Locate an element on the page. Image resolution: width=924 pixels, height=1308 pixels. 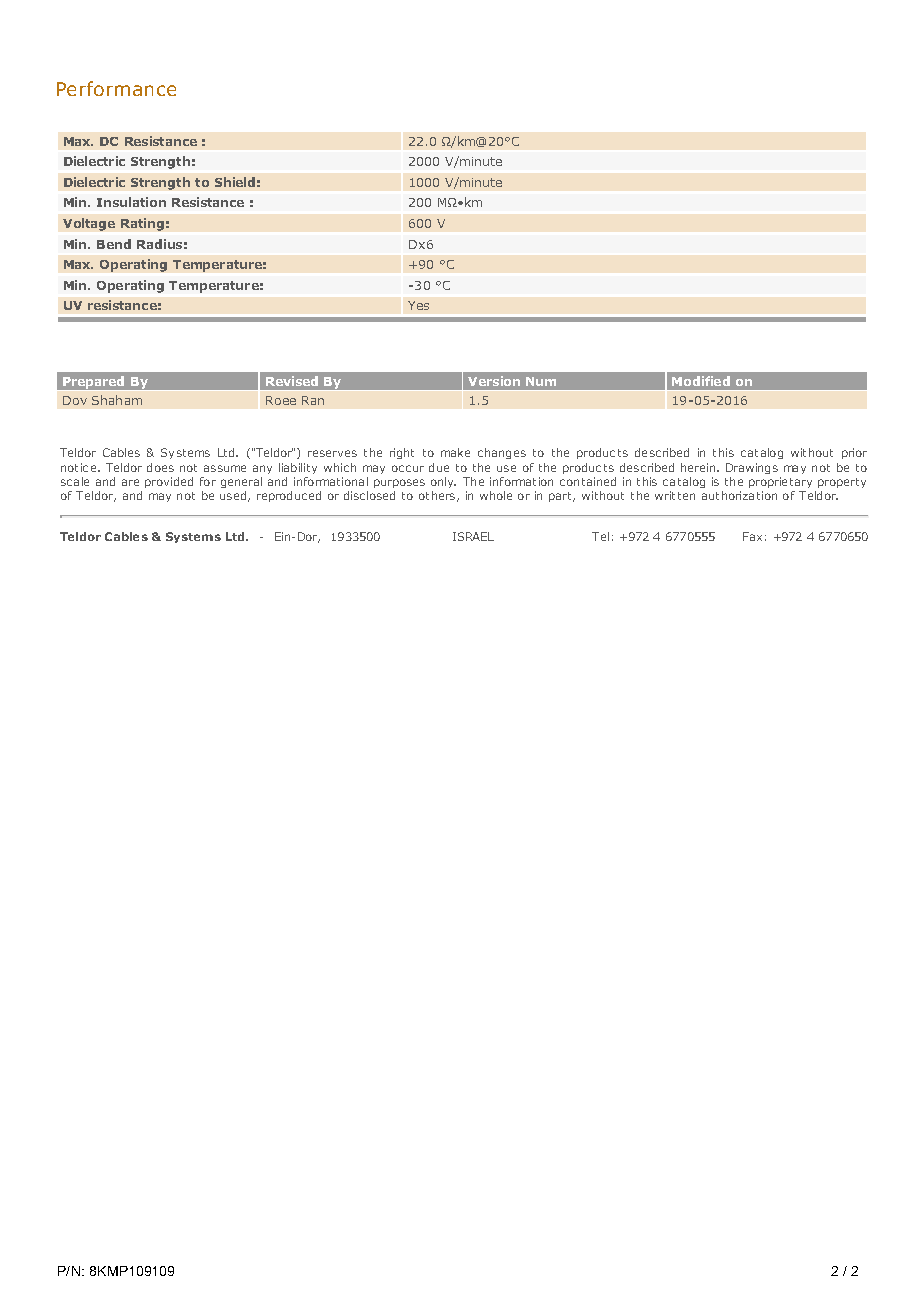
Modified is located at coordinates (701, 381).
